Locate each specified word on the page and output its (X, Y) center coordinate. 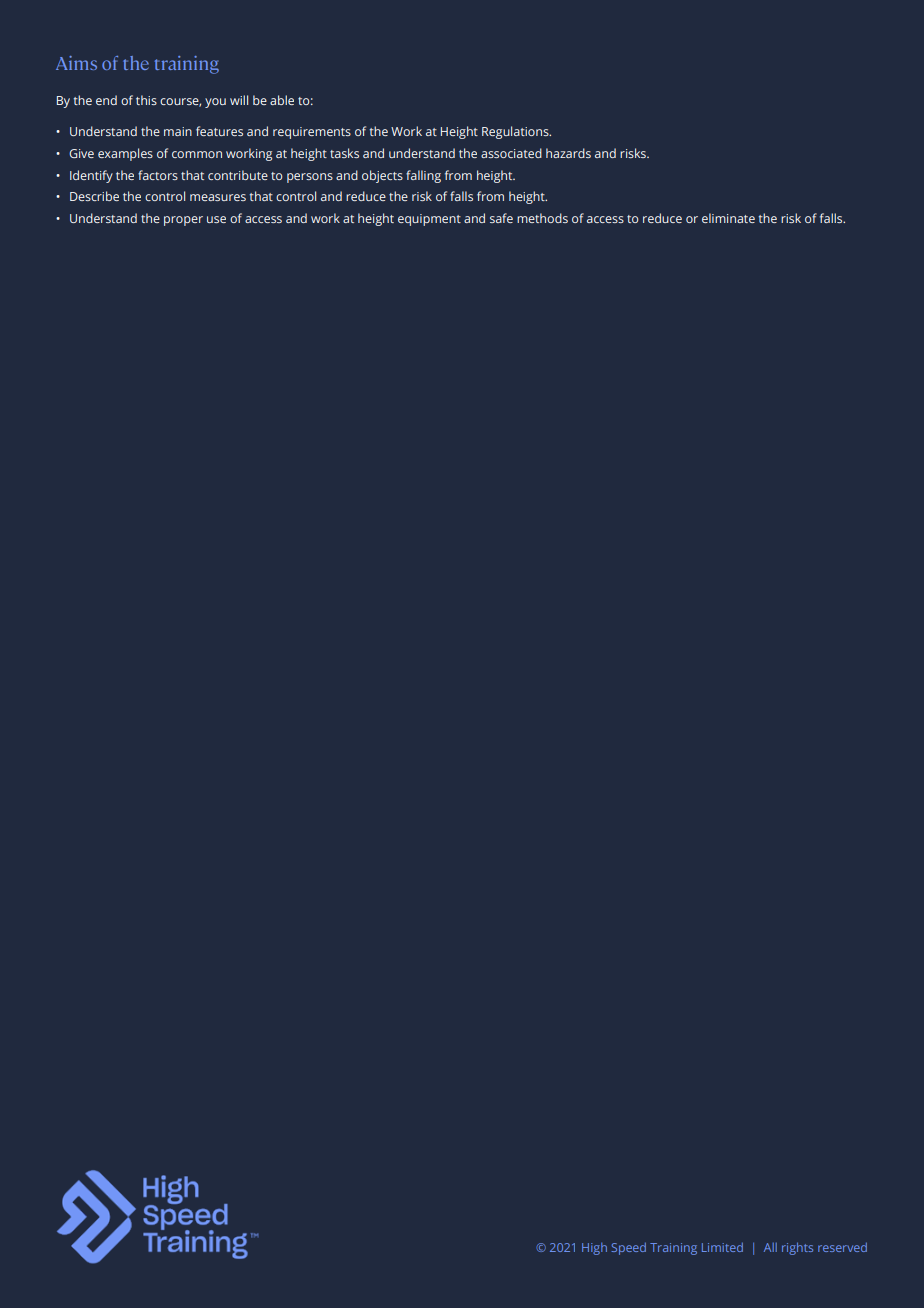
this (146, 100)
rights (797, 1248)
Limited (722, 1247)
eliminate (728, 218)
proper (183, 221)
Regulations (516, 132)
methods (542, 218)
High (594, 1249)
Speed (628, 1249)
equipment (429, 220)
